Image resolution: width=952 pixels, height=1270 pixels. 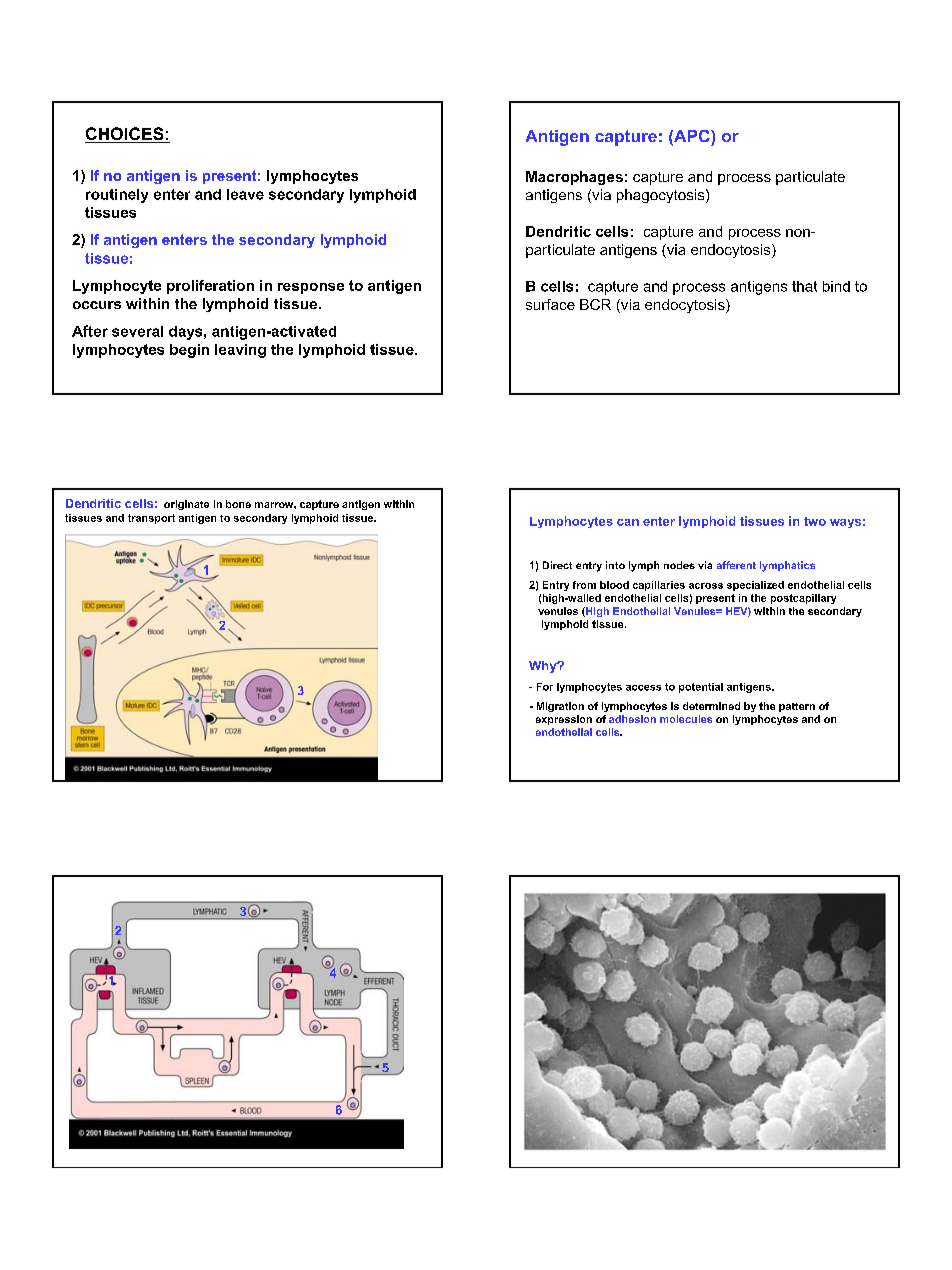 What do you see at coordinates (151, 519) in the screenshot?
I see `transport` at bounding box center [151, 519].
